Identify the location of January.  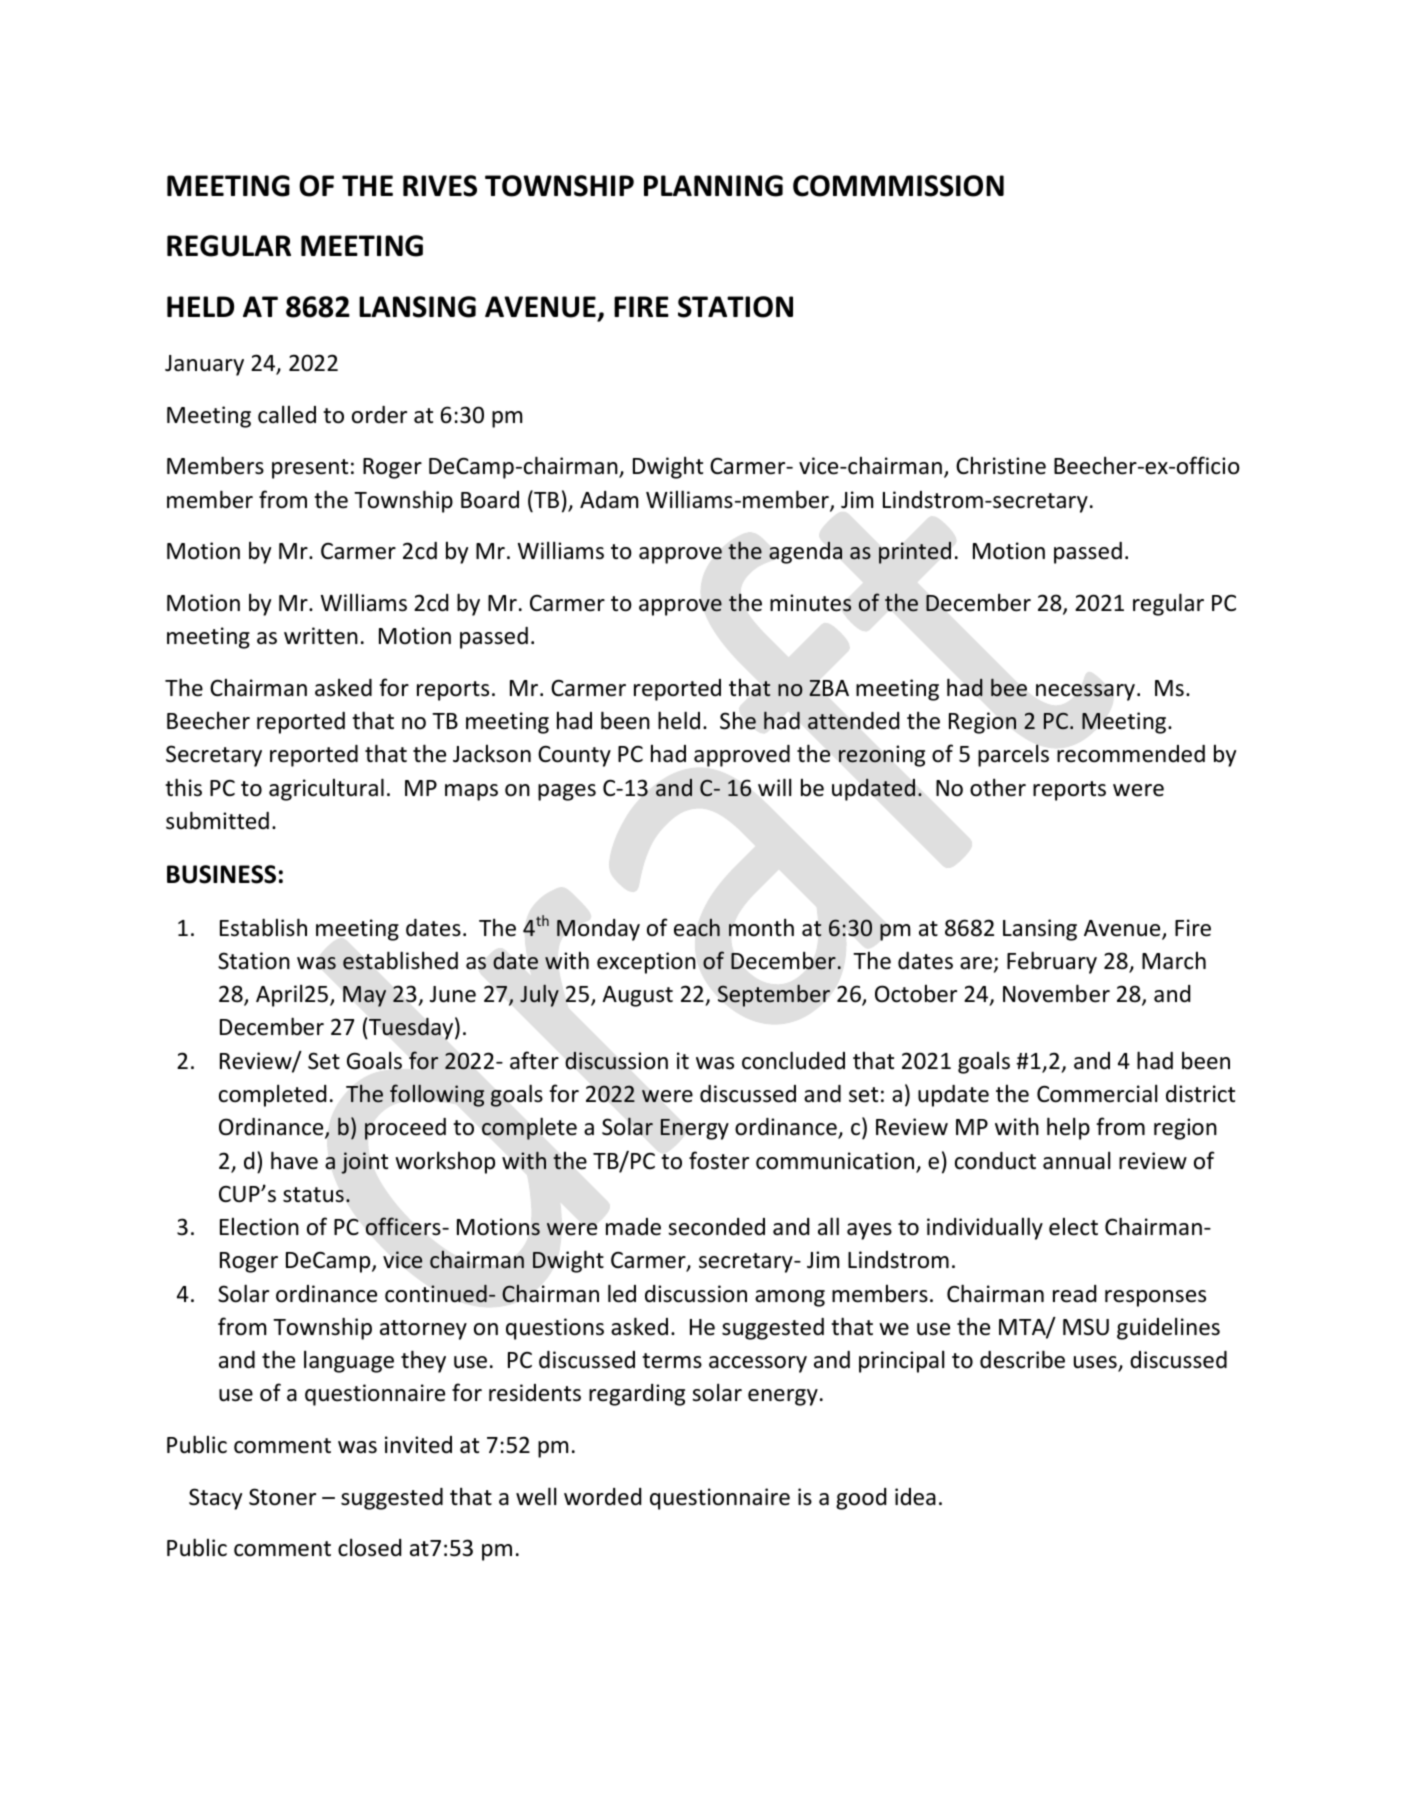
(204, 365).
